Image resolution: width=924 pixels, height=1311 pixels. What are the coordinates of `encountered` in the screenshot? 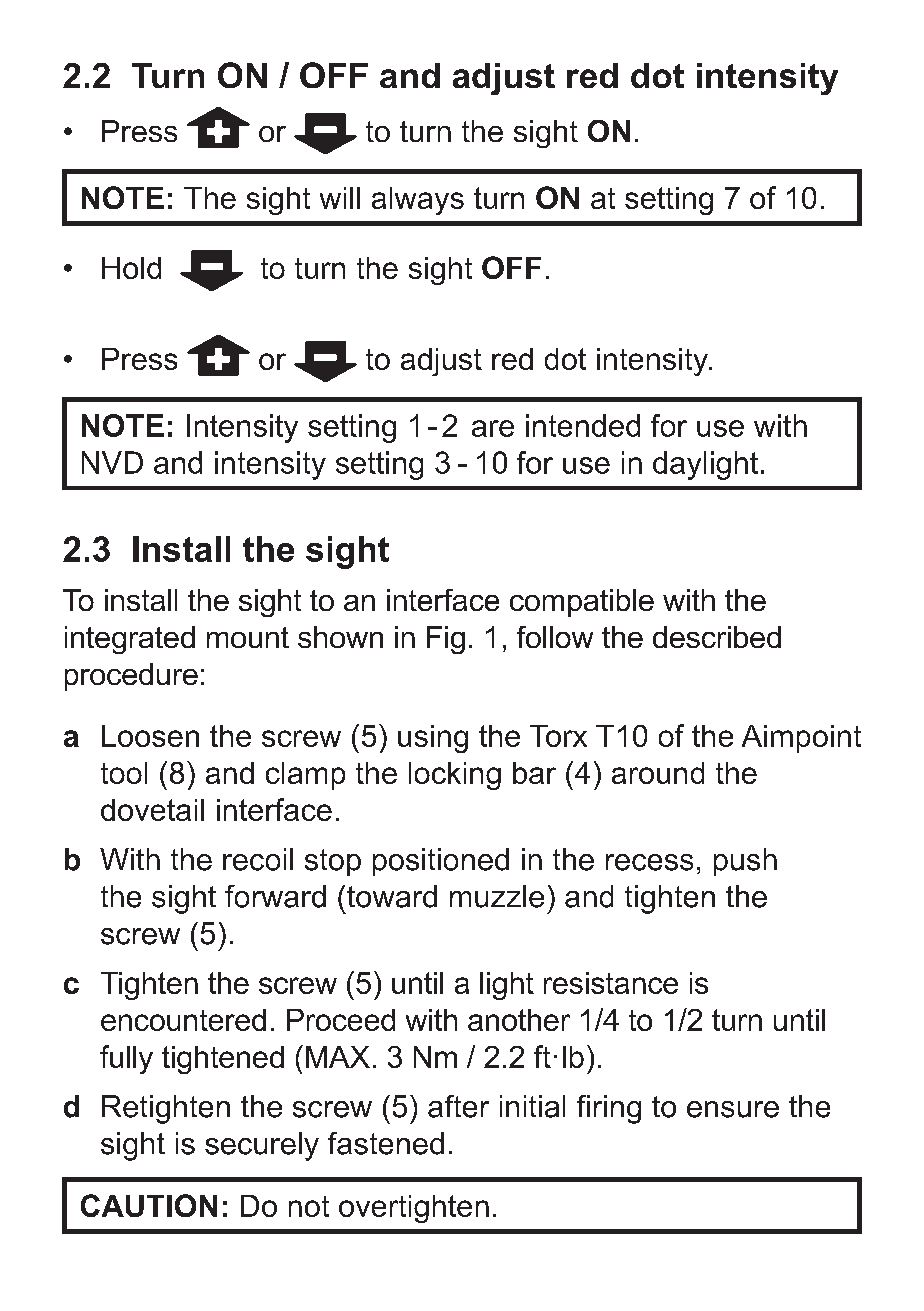 It's located at (183, 1020).
